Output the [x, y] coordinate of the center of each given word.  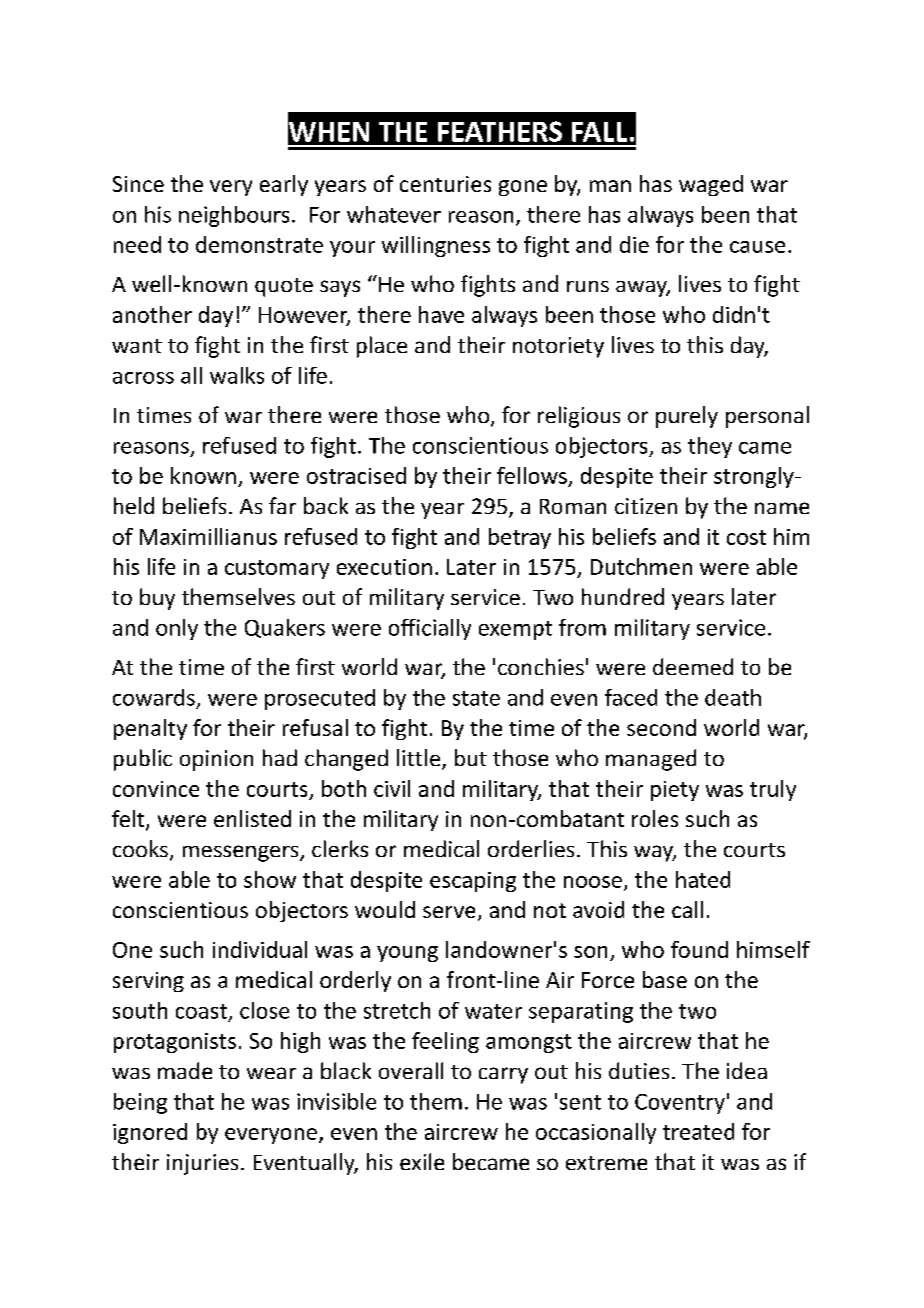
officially [430, 629]
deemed [693, 666]
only [177, 629]
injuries [202, 1164]
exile [422, 1161]
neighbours [234, 216]
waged [711, 185]
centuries [445, 184]
